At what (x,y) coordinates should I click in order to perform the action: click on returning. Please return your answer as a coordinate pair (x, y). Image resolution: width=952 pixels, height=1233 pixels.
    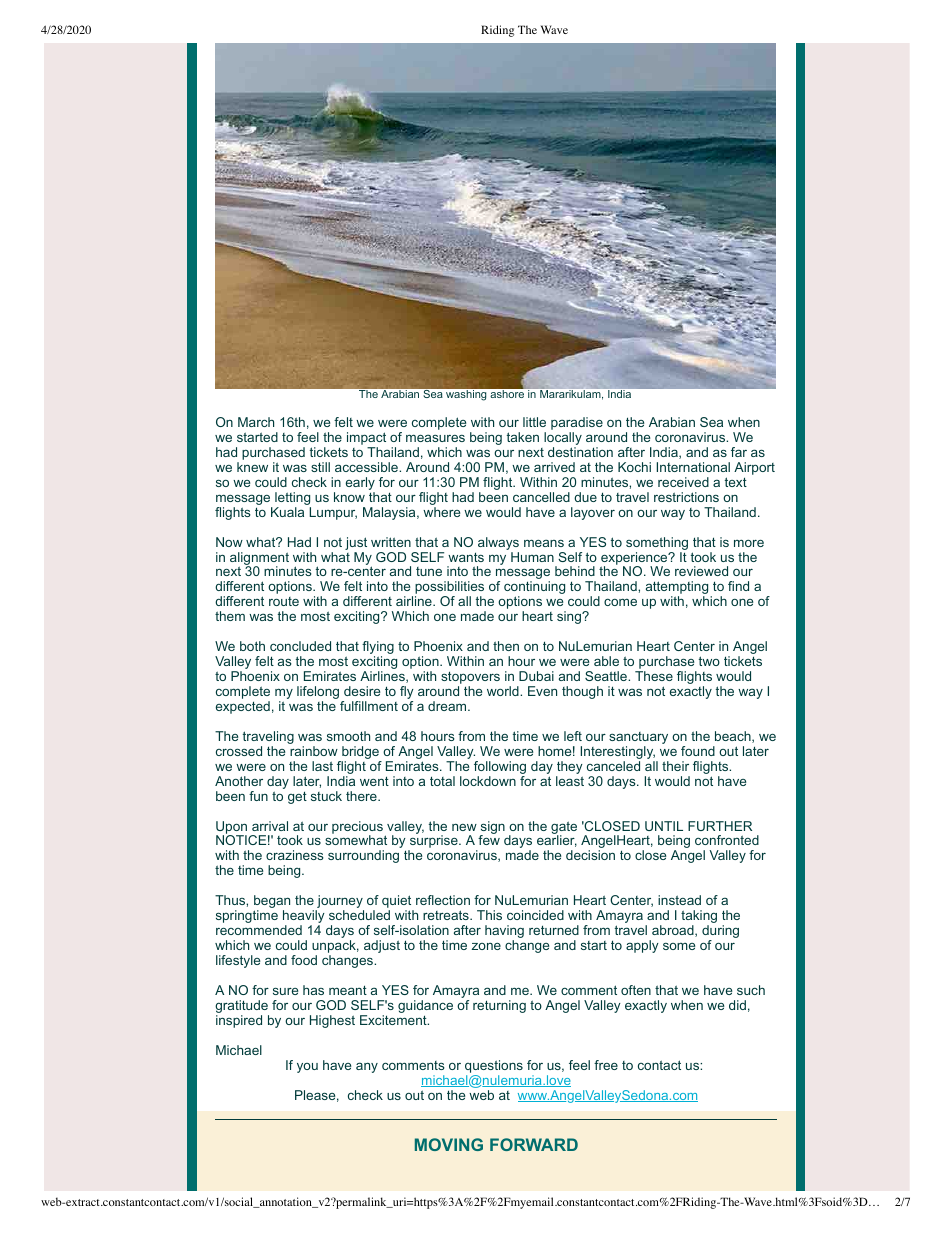
    Looking at the image, I should click on (499, 1006).
